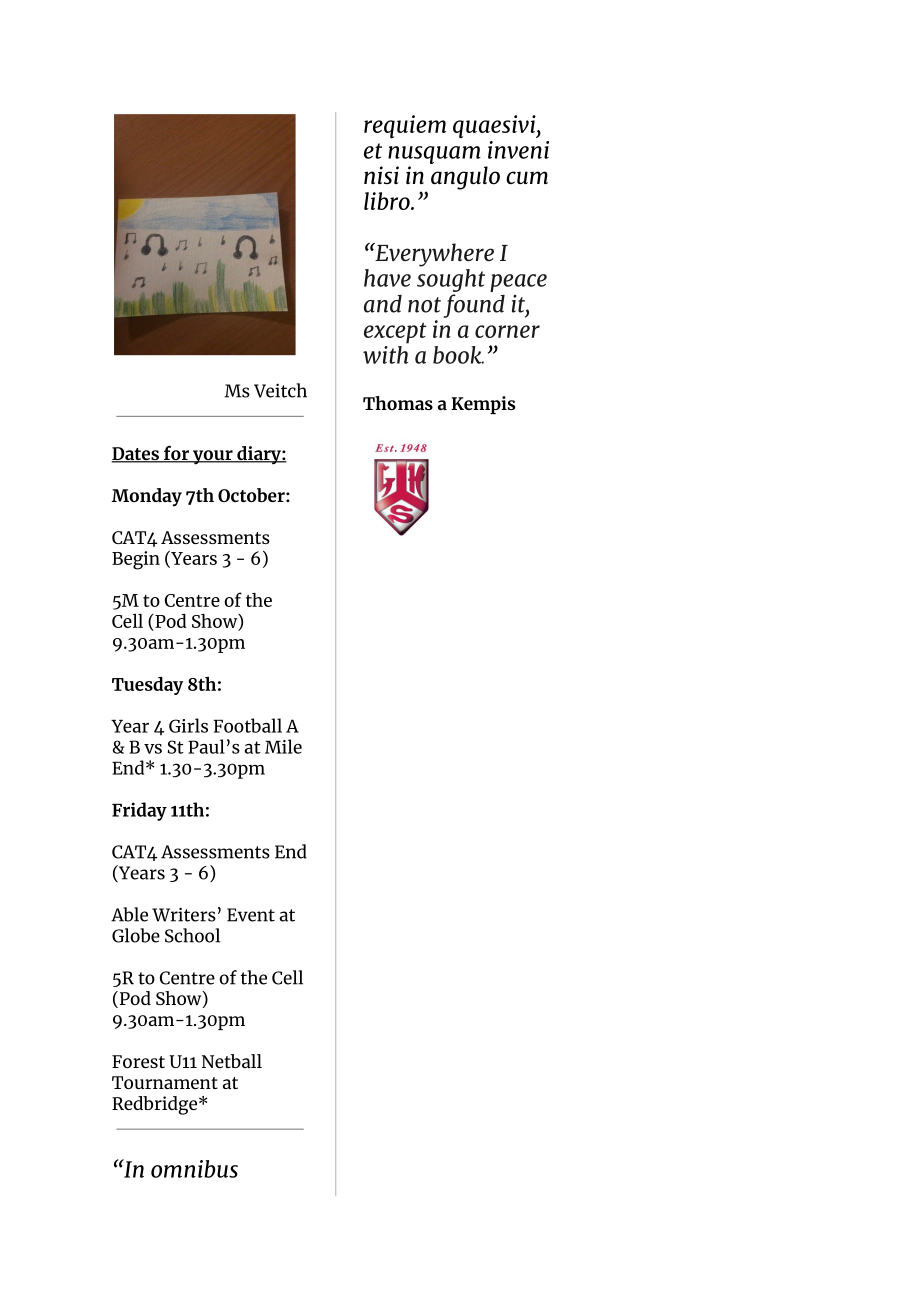 The image size is (924, 1308). Describe the element at coordinates (388, 201) in the screenshot. I see `libro` at that location.
